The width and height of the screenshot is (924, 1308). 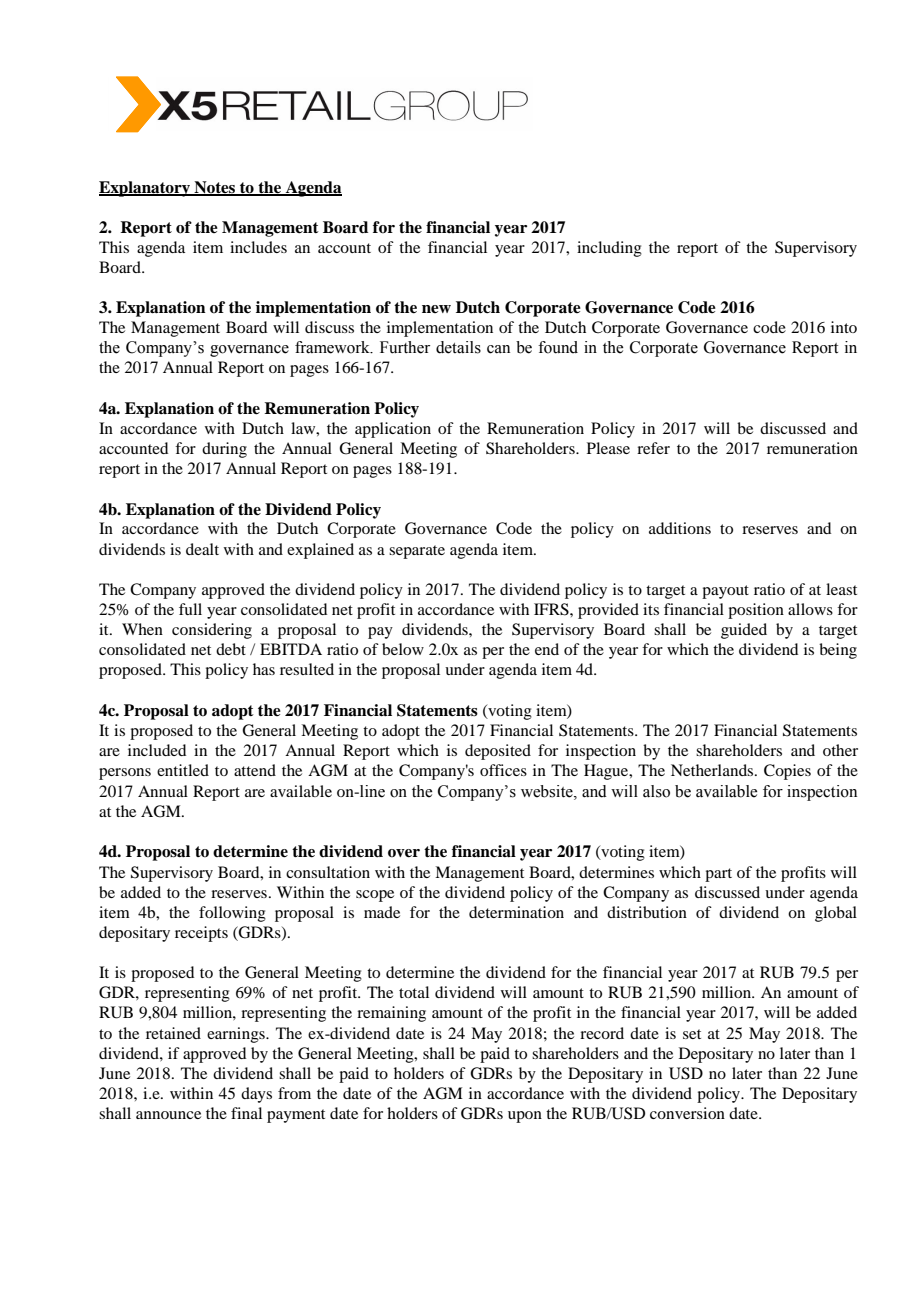 What do you see at coordinates (224, 450) in the screenshot?
I see `during` at bounding box center [224, 450].
